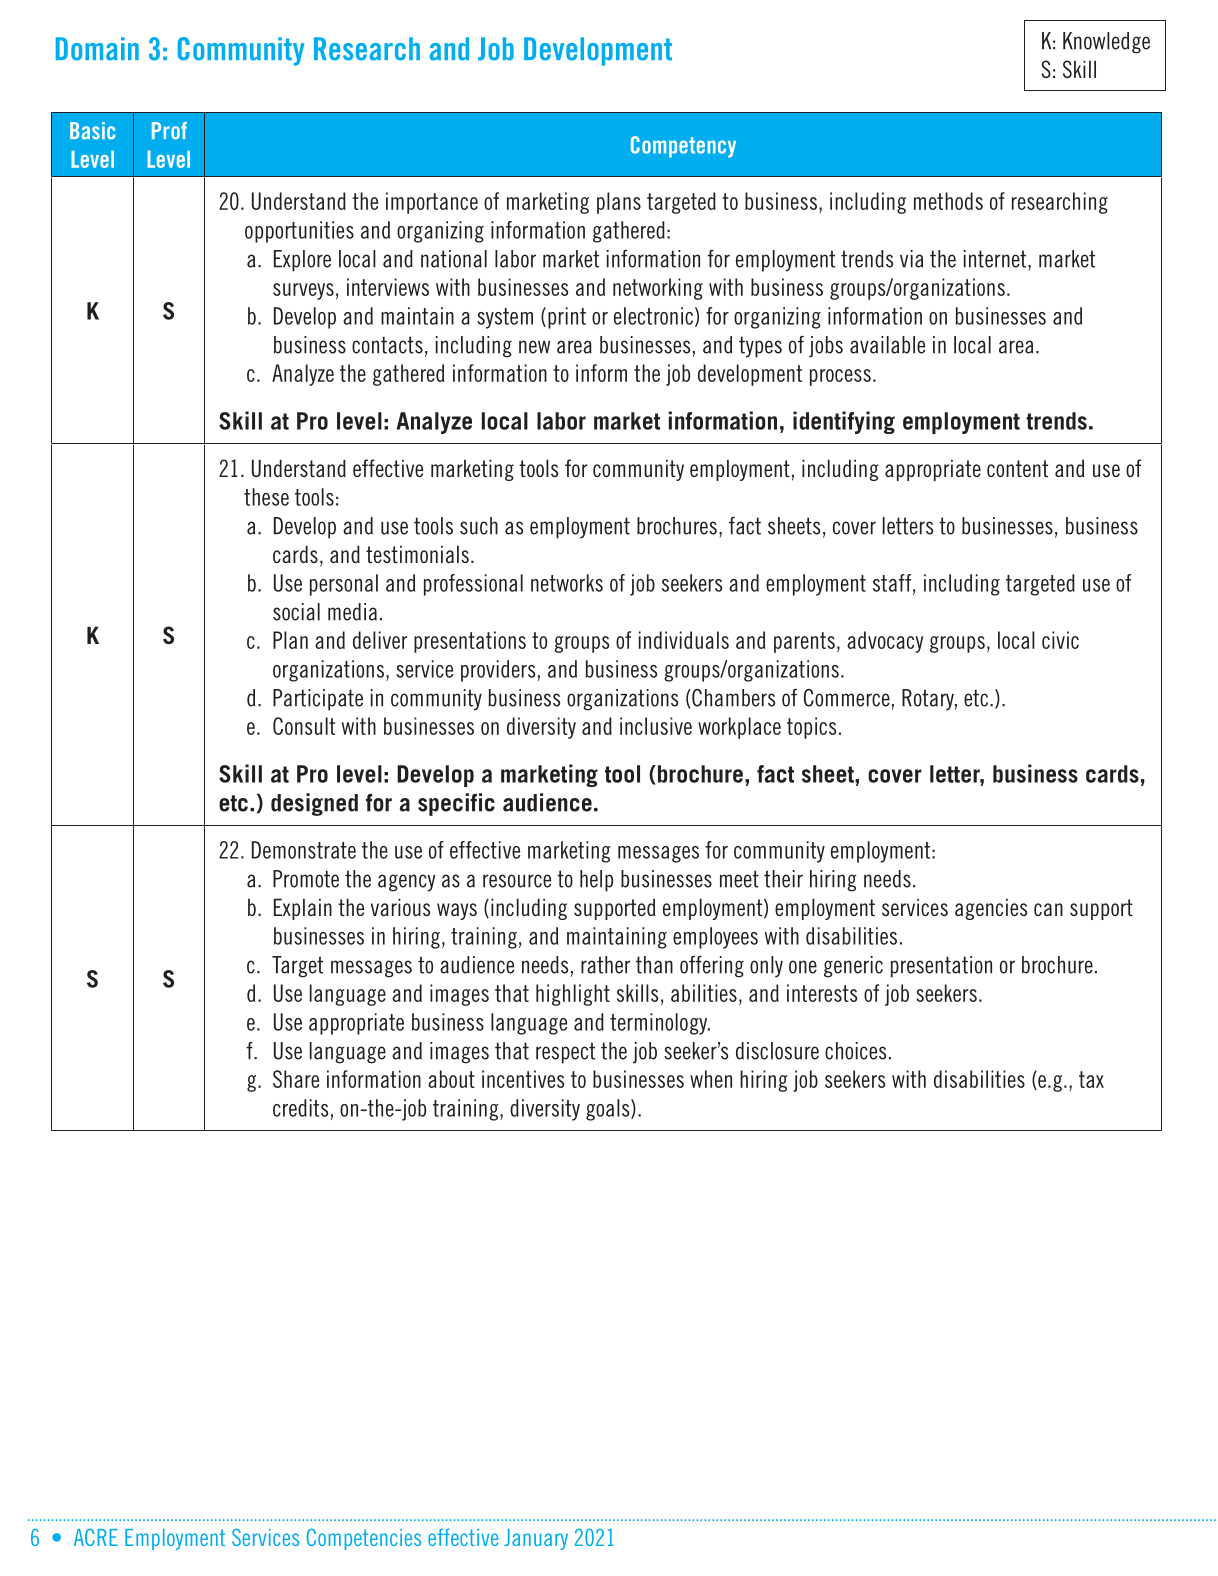  I want to click on individuals, so click(684, 640).
